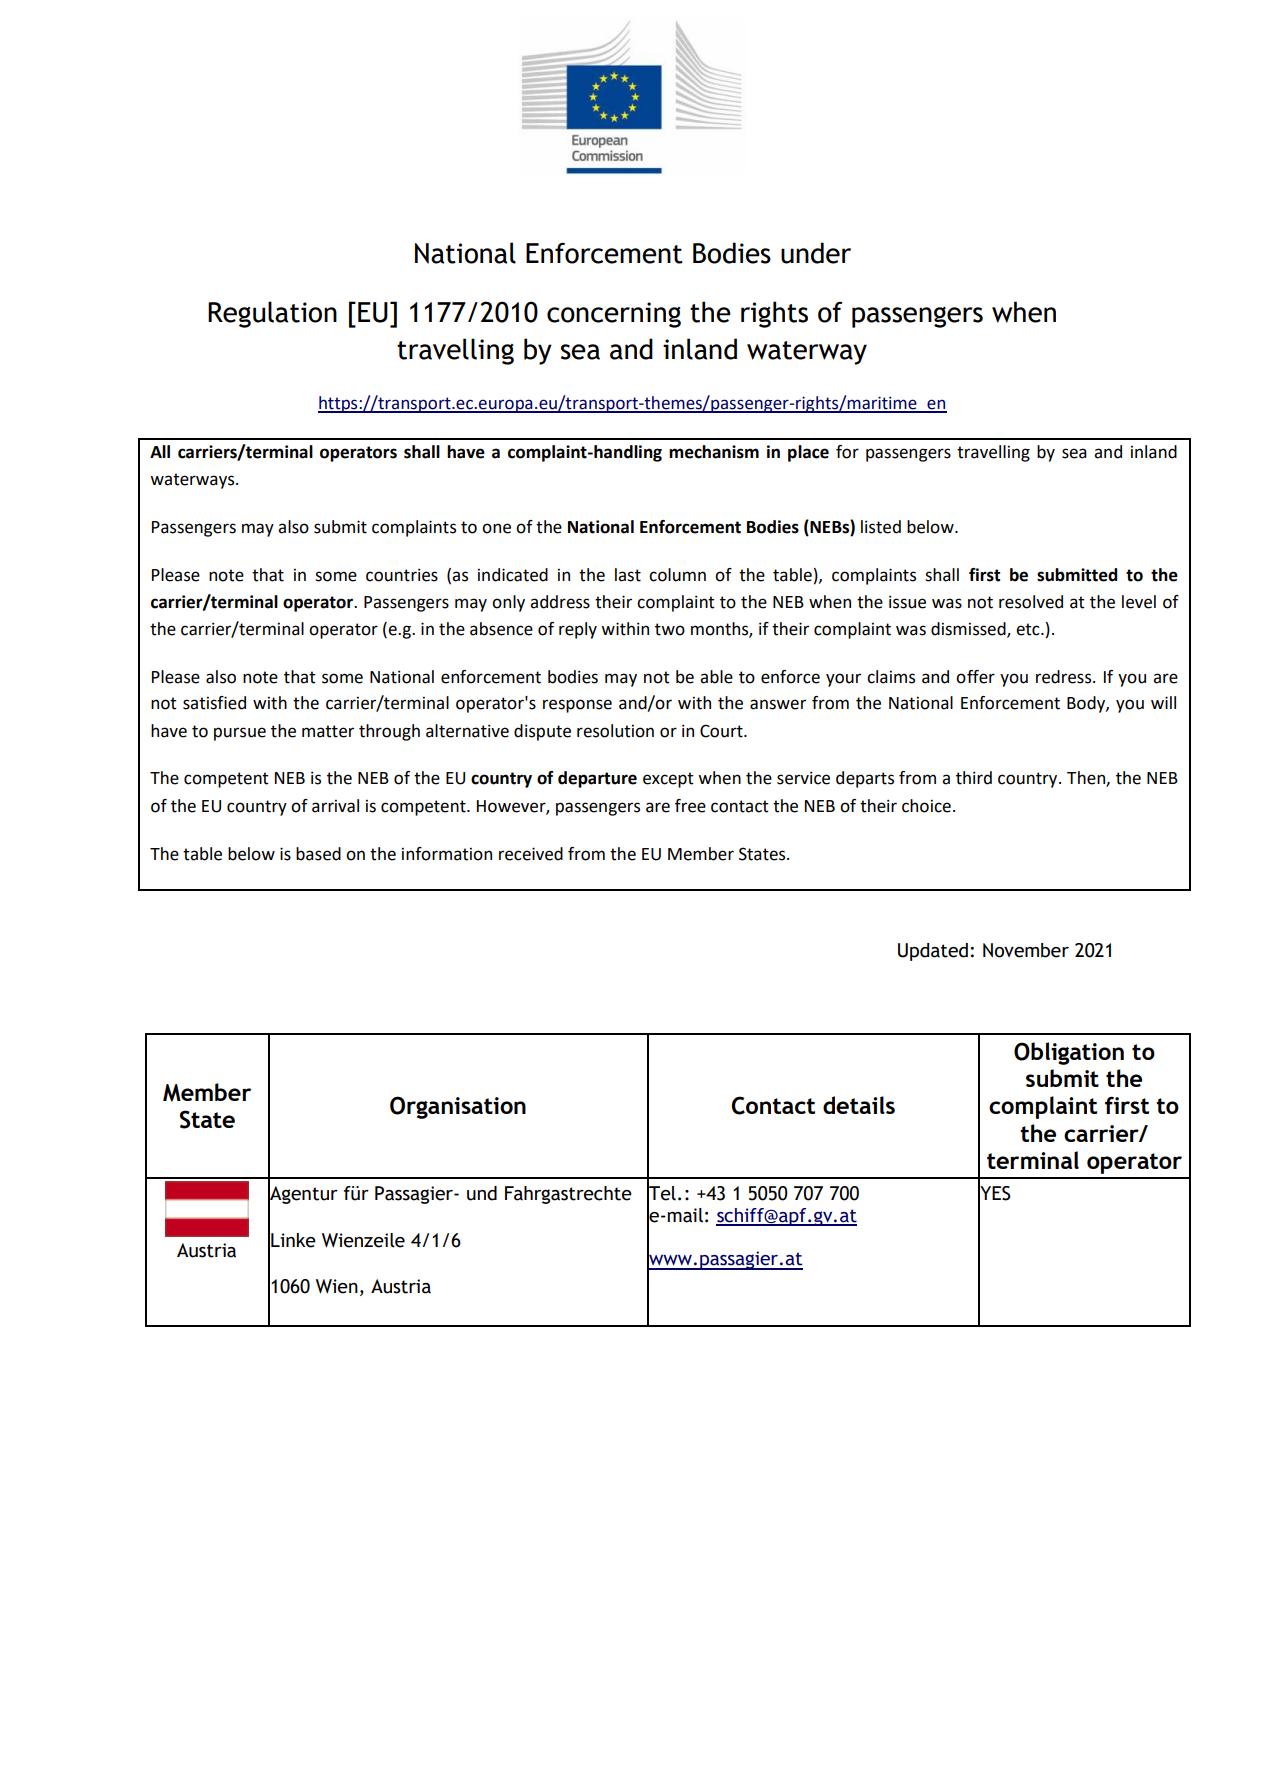 Image resolution: width=1265 pixels, height=1789 pixels. Describe the element at coordinates (614, 315) in the document. I see `concerning` at that location.
